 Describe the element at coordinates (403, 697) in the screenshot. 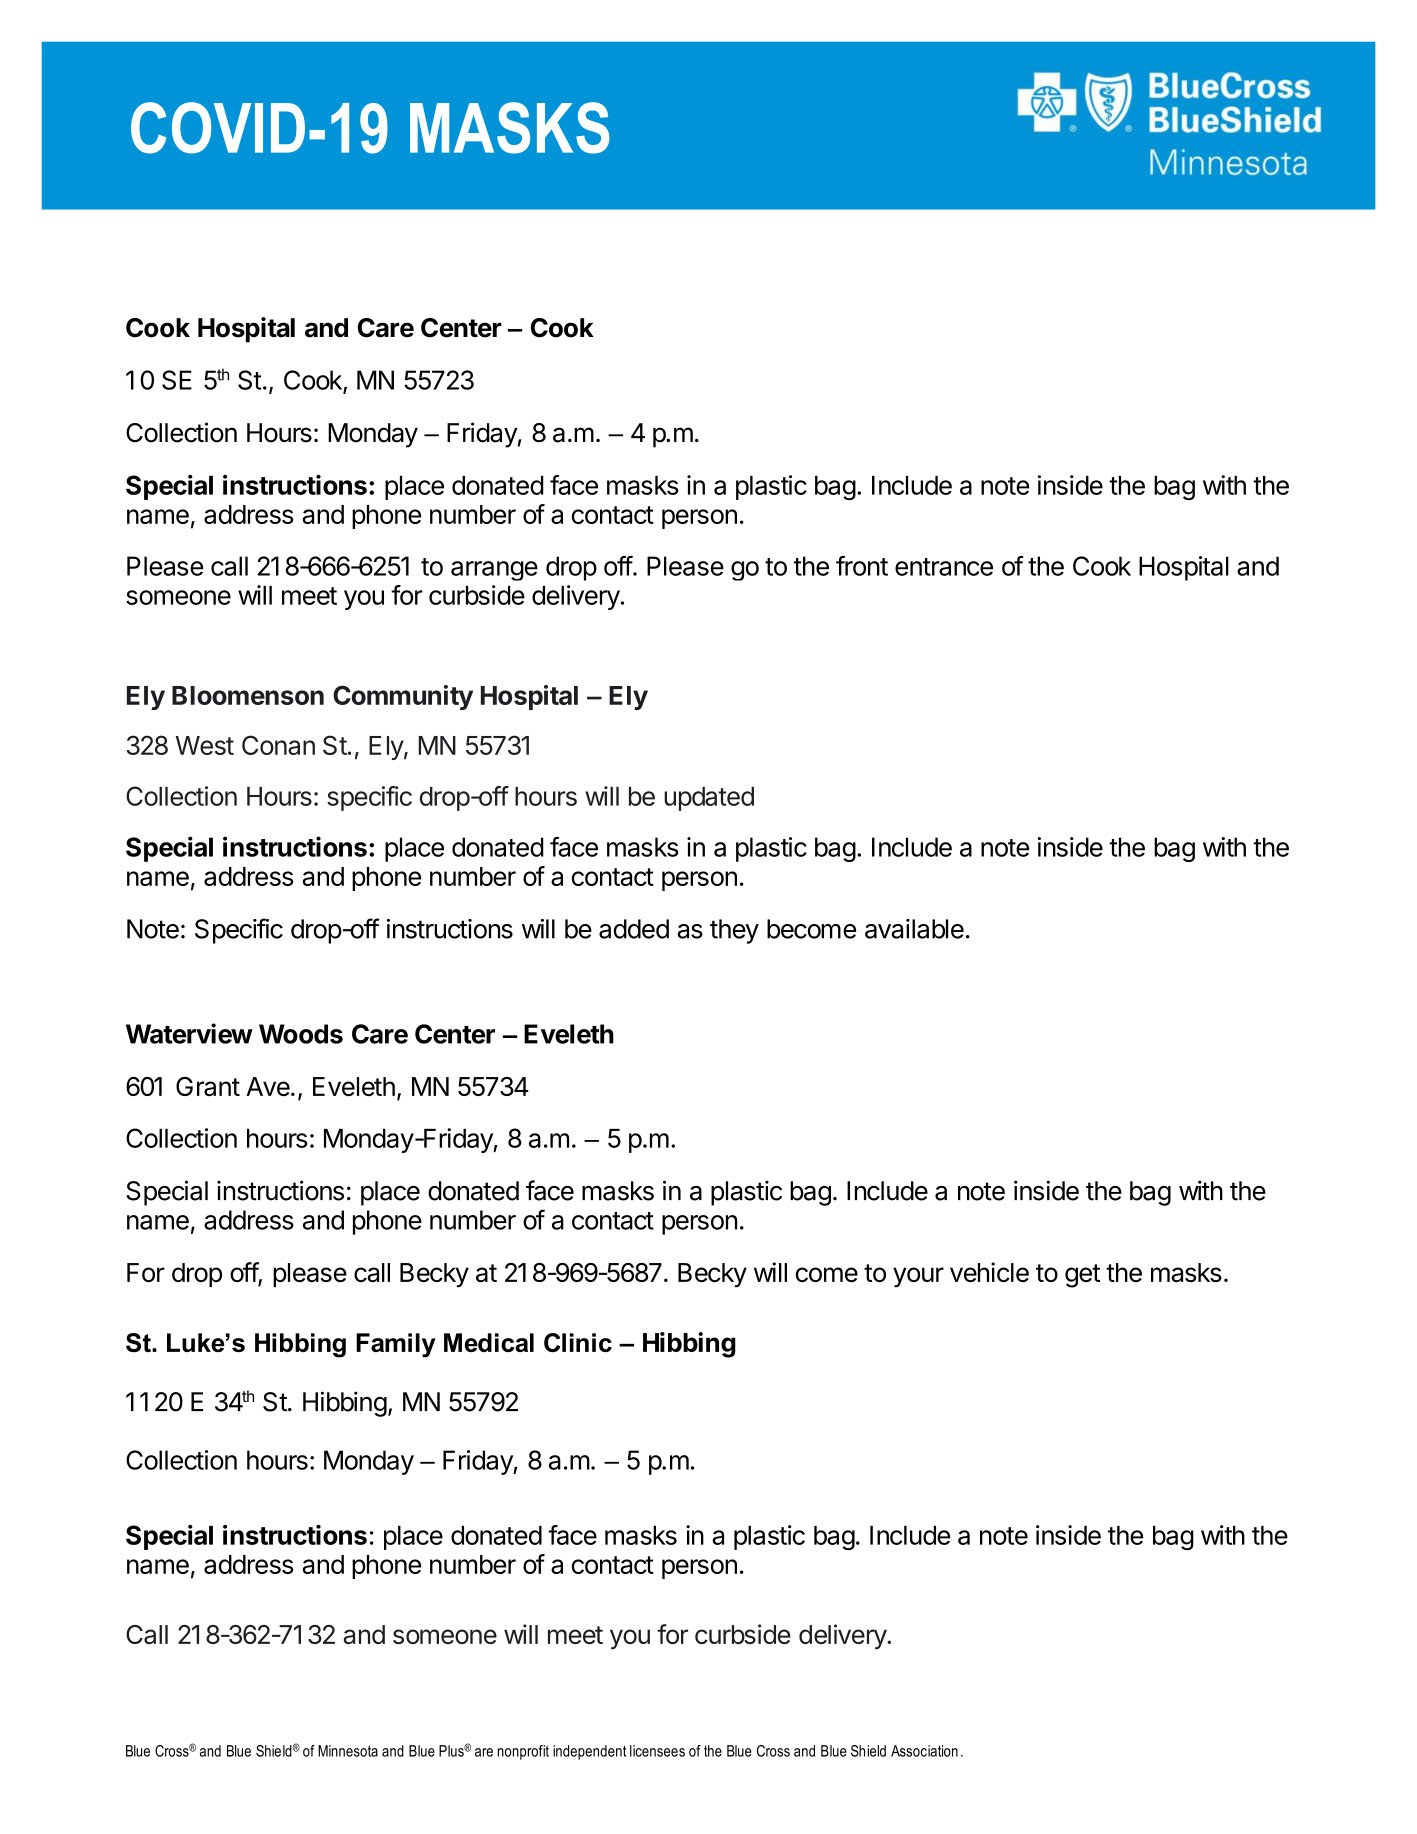

I see `Community` at that location.
